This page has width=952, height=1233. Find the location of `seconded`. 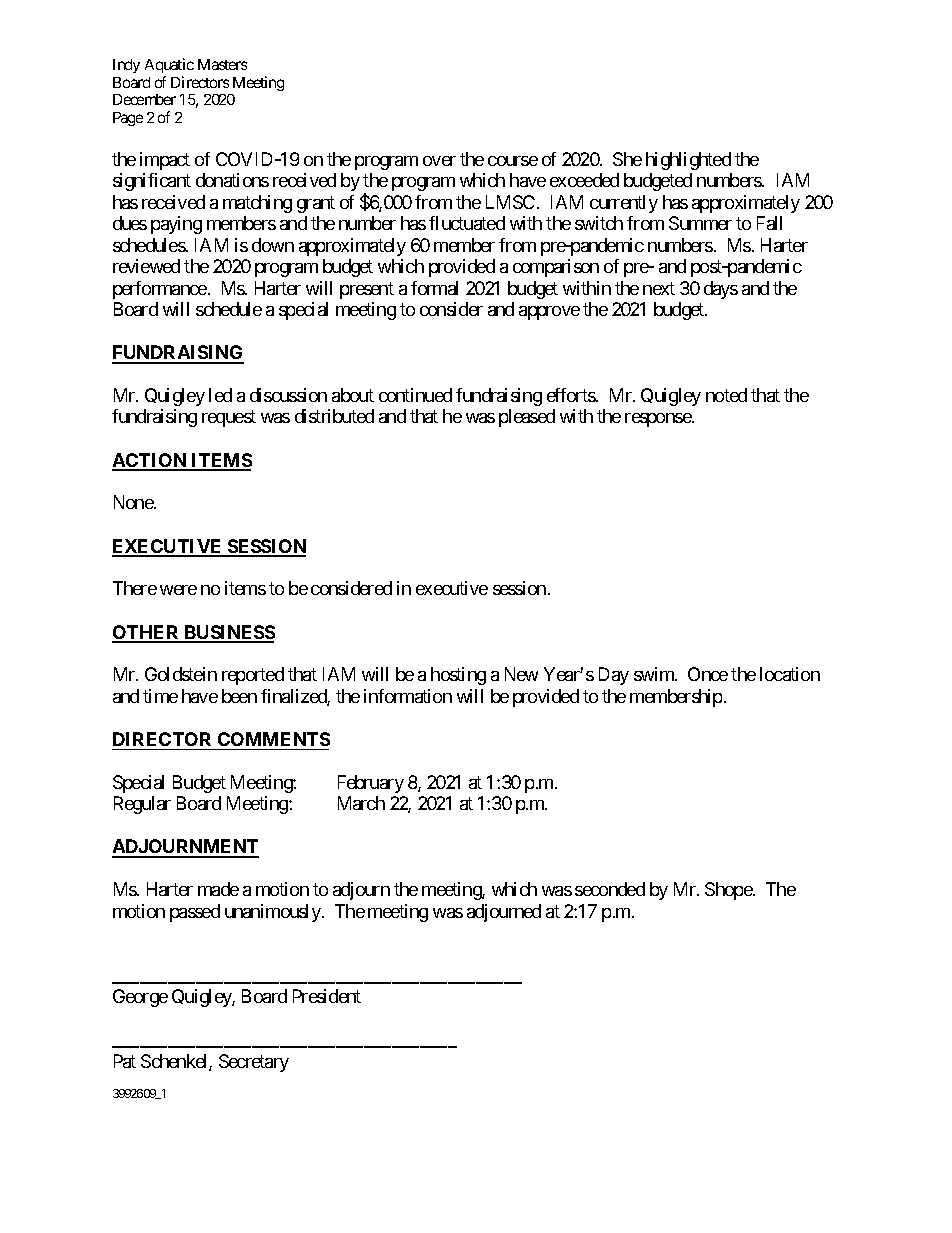

seconded is located at coordinates (610, 889).
